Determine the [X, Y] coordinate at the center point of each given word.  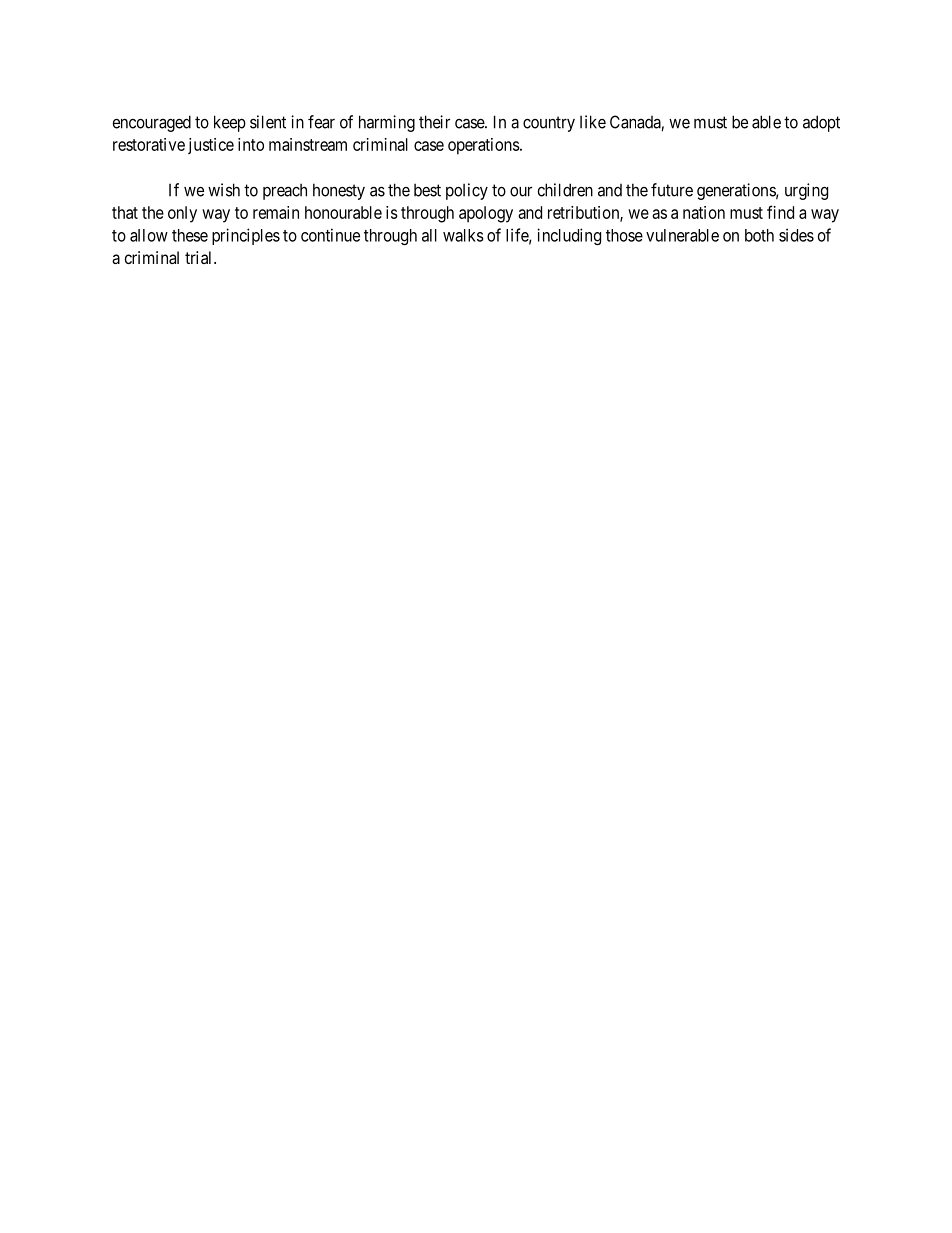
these [190, 235]
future [672, 190]
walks [463, 235]
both [759, 235]
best [427, 190]
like [593, 122]
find [780, 212]
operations [484, 146]
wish [224, 190]
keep [230, 123]
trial [200, 257]
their [434, 122]
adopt [821, 123]
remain [276, 212]
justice [211, 146]
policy [467, 191]
